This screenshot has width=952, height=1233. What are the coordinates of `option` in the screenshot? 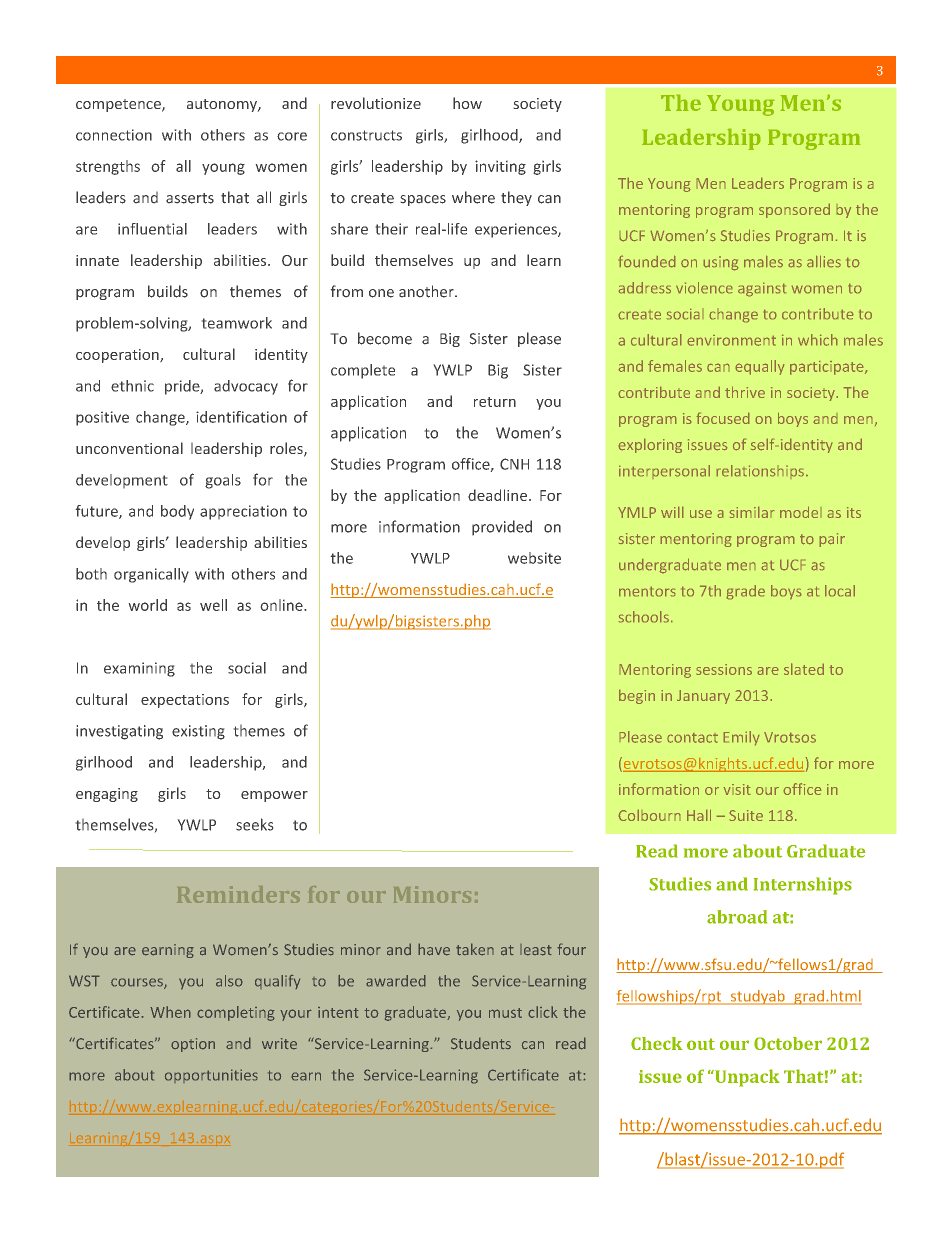 It's located at (193, 1045).
